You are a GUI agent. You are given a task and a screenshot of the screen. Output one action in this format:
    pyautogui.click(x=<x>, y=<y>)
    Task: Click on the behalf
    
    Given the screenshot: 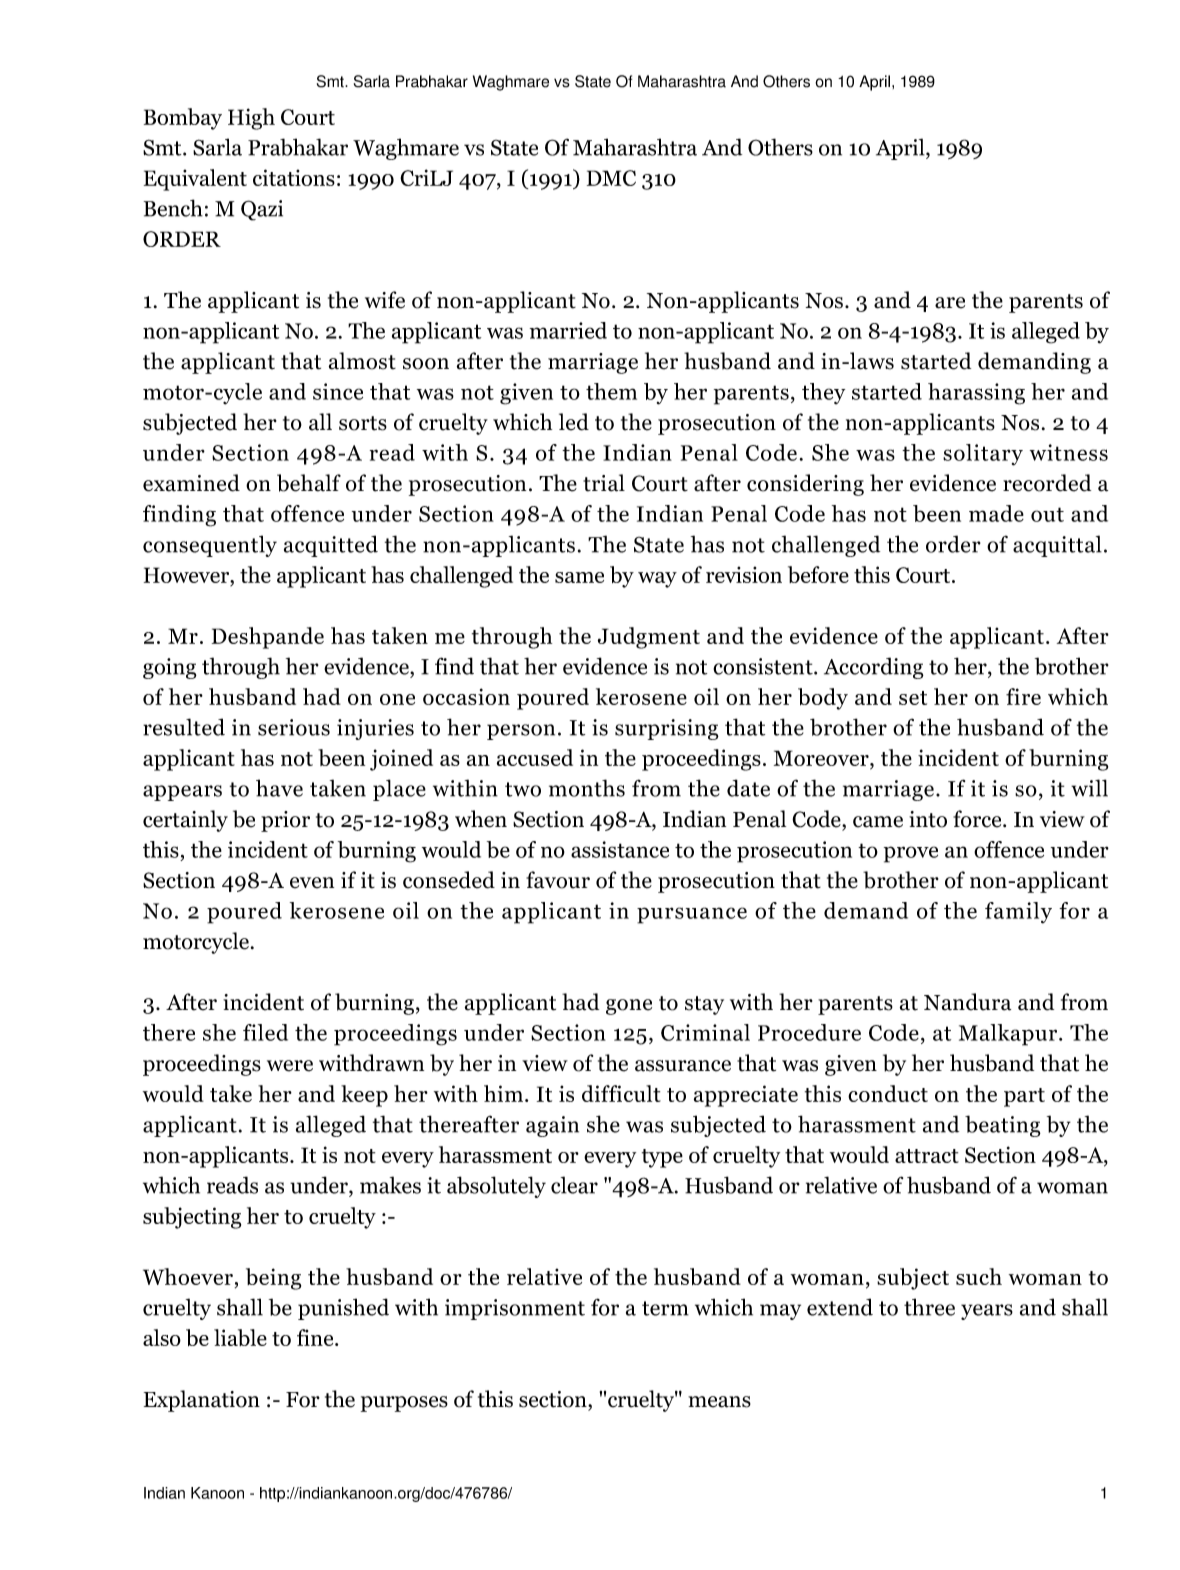 What is the action you would take?
    pyautogui.click(x=309, y=483)
